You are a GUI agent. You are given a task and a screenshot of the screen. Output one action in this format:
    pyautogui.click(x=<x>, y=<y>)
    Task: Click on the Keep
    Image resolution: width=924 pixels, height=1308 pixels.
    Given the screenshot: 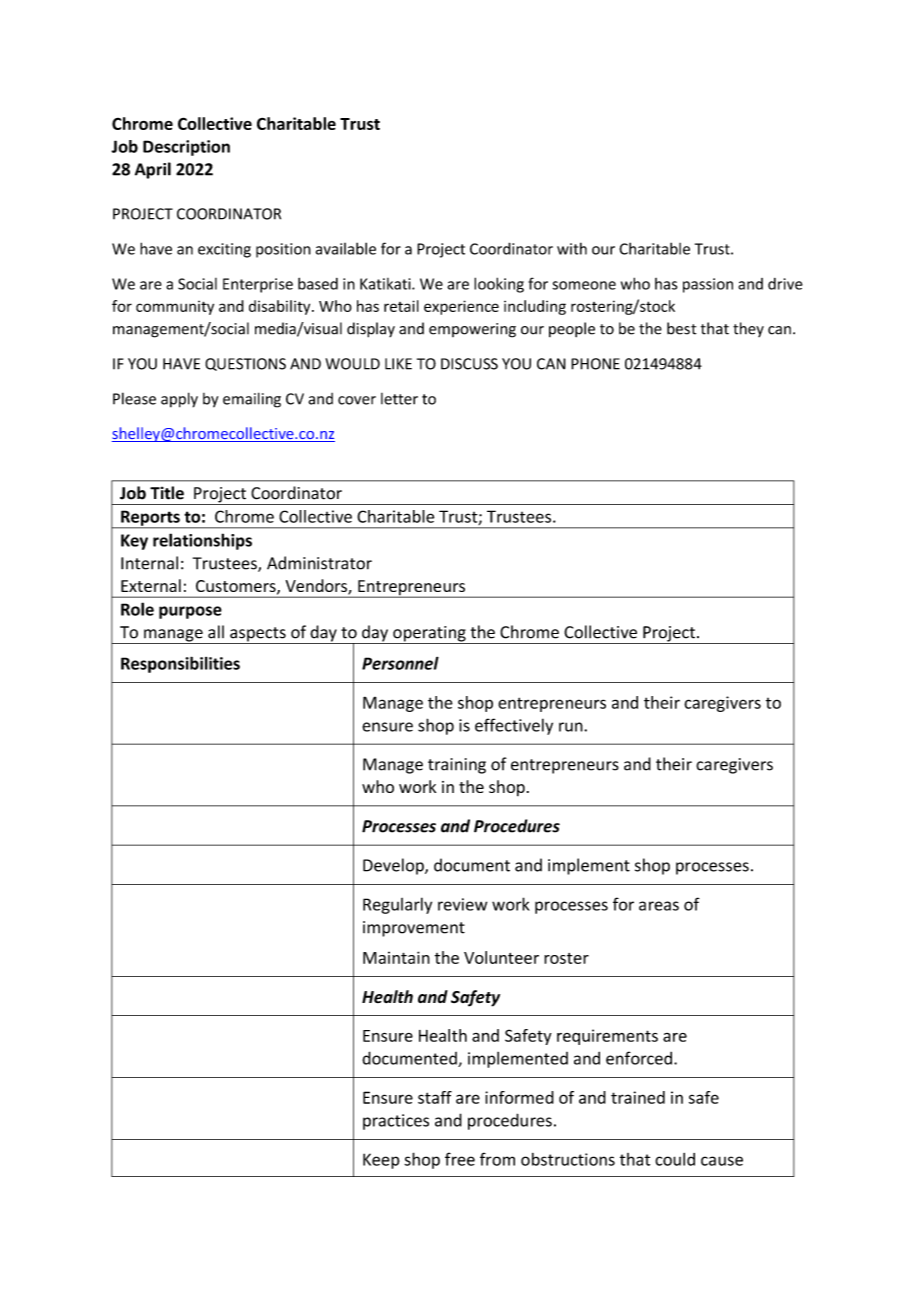 What is the action you would take?
    pyautogui.click(x=381, y=1161)
